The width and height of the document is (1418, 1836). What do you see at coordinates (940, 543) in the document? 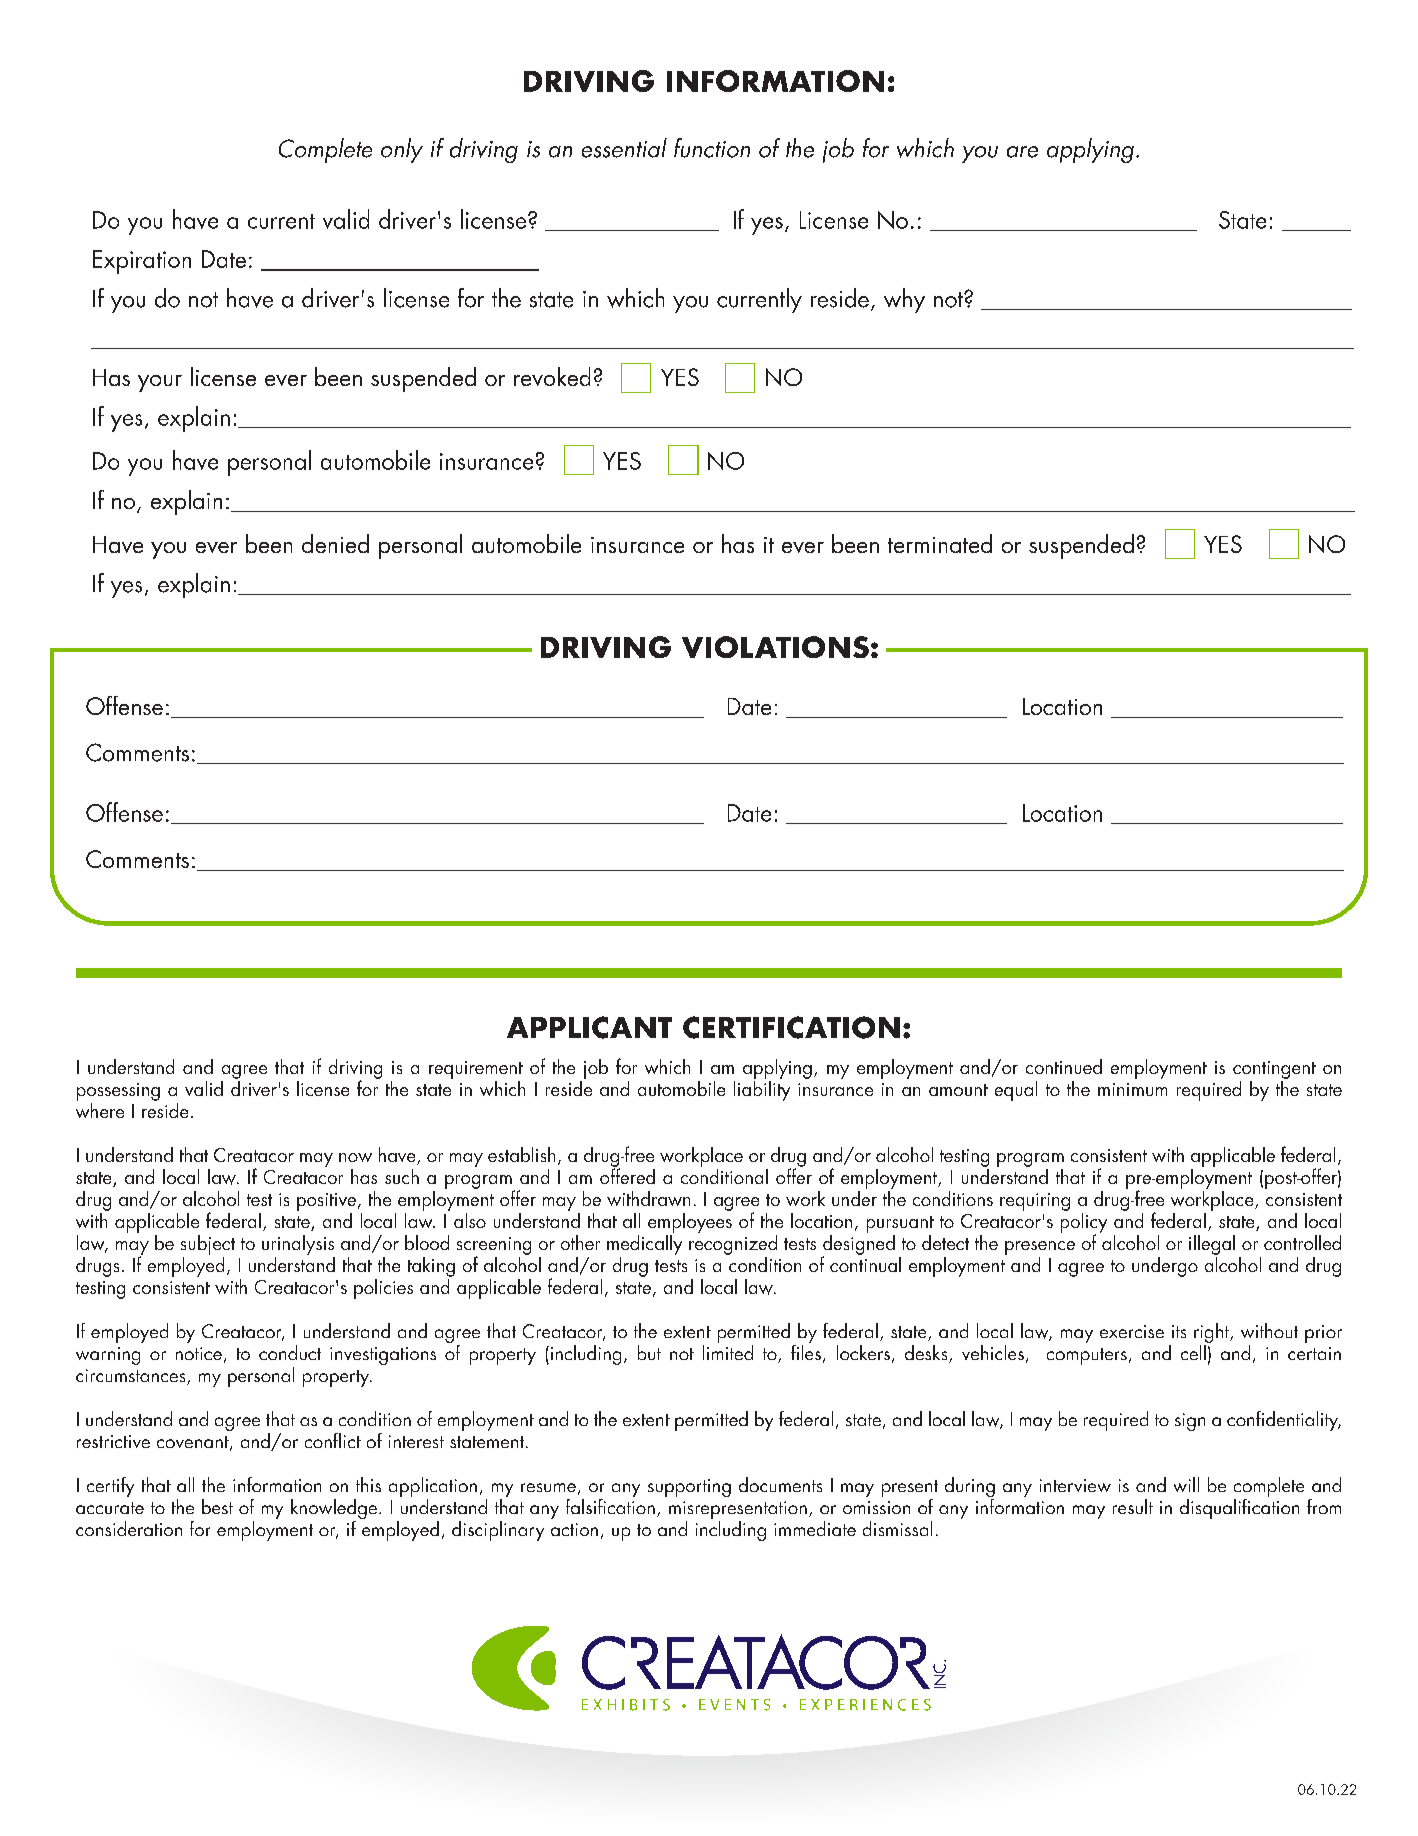
I see `terminated` at bounding box center [940, 543].
